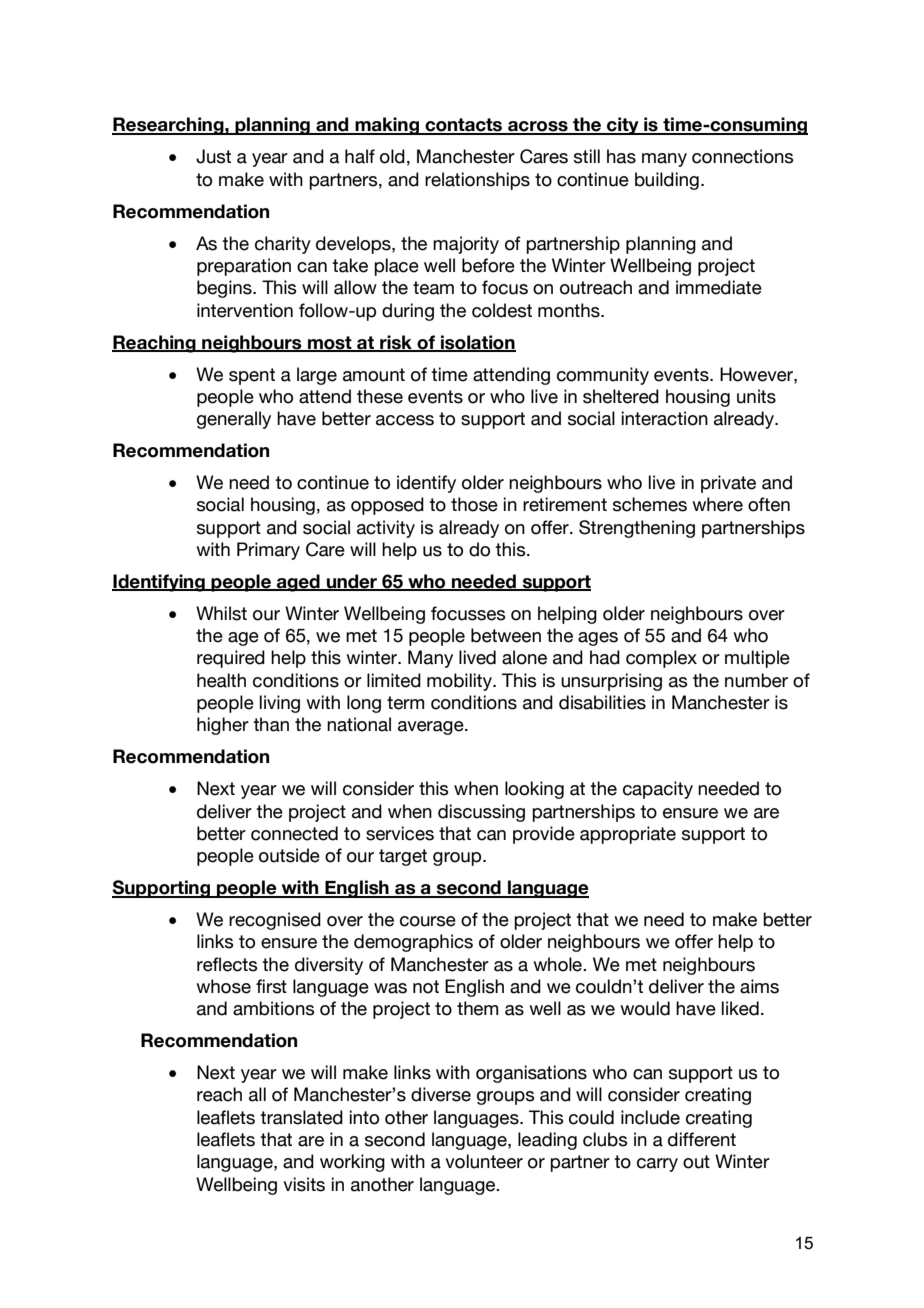  I want to click on connections, so click(742, 156).
